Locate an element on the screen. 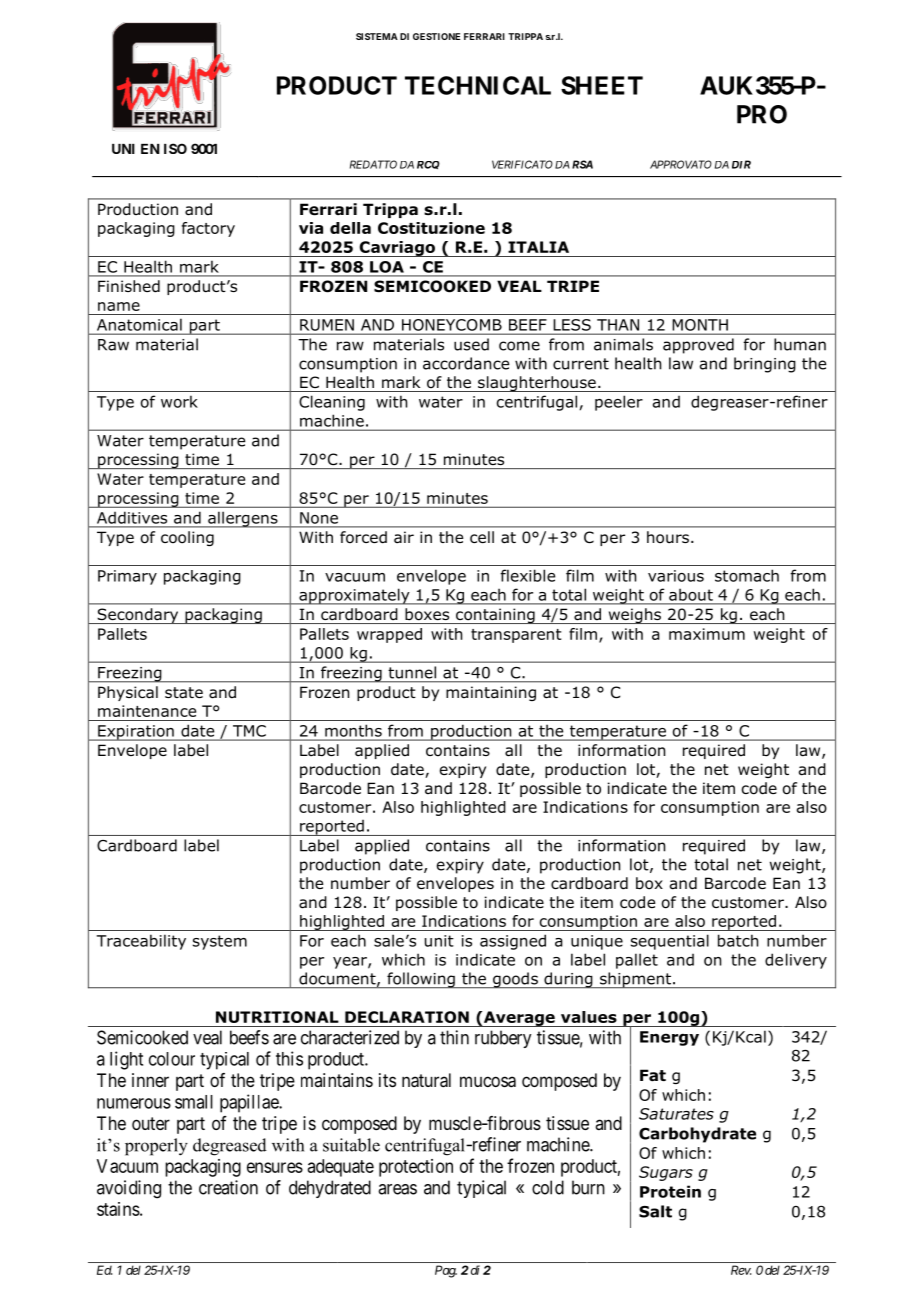  TMC is located at coordinates (249, 731).
